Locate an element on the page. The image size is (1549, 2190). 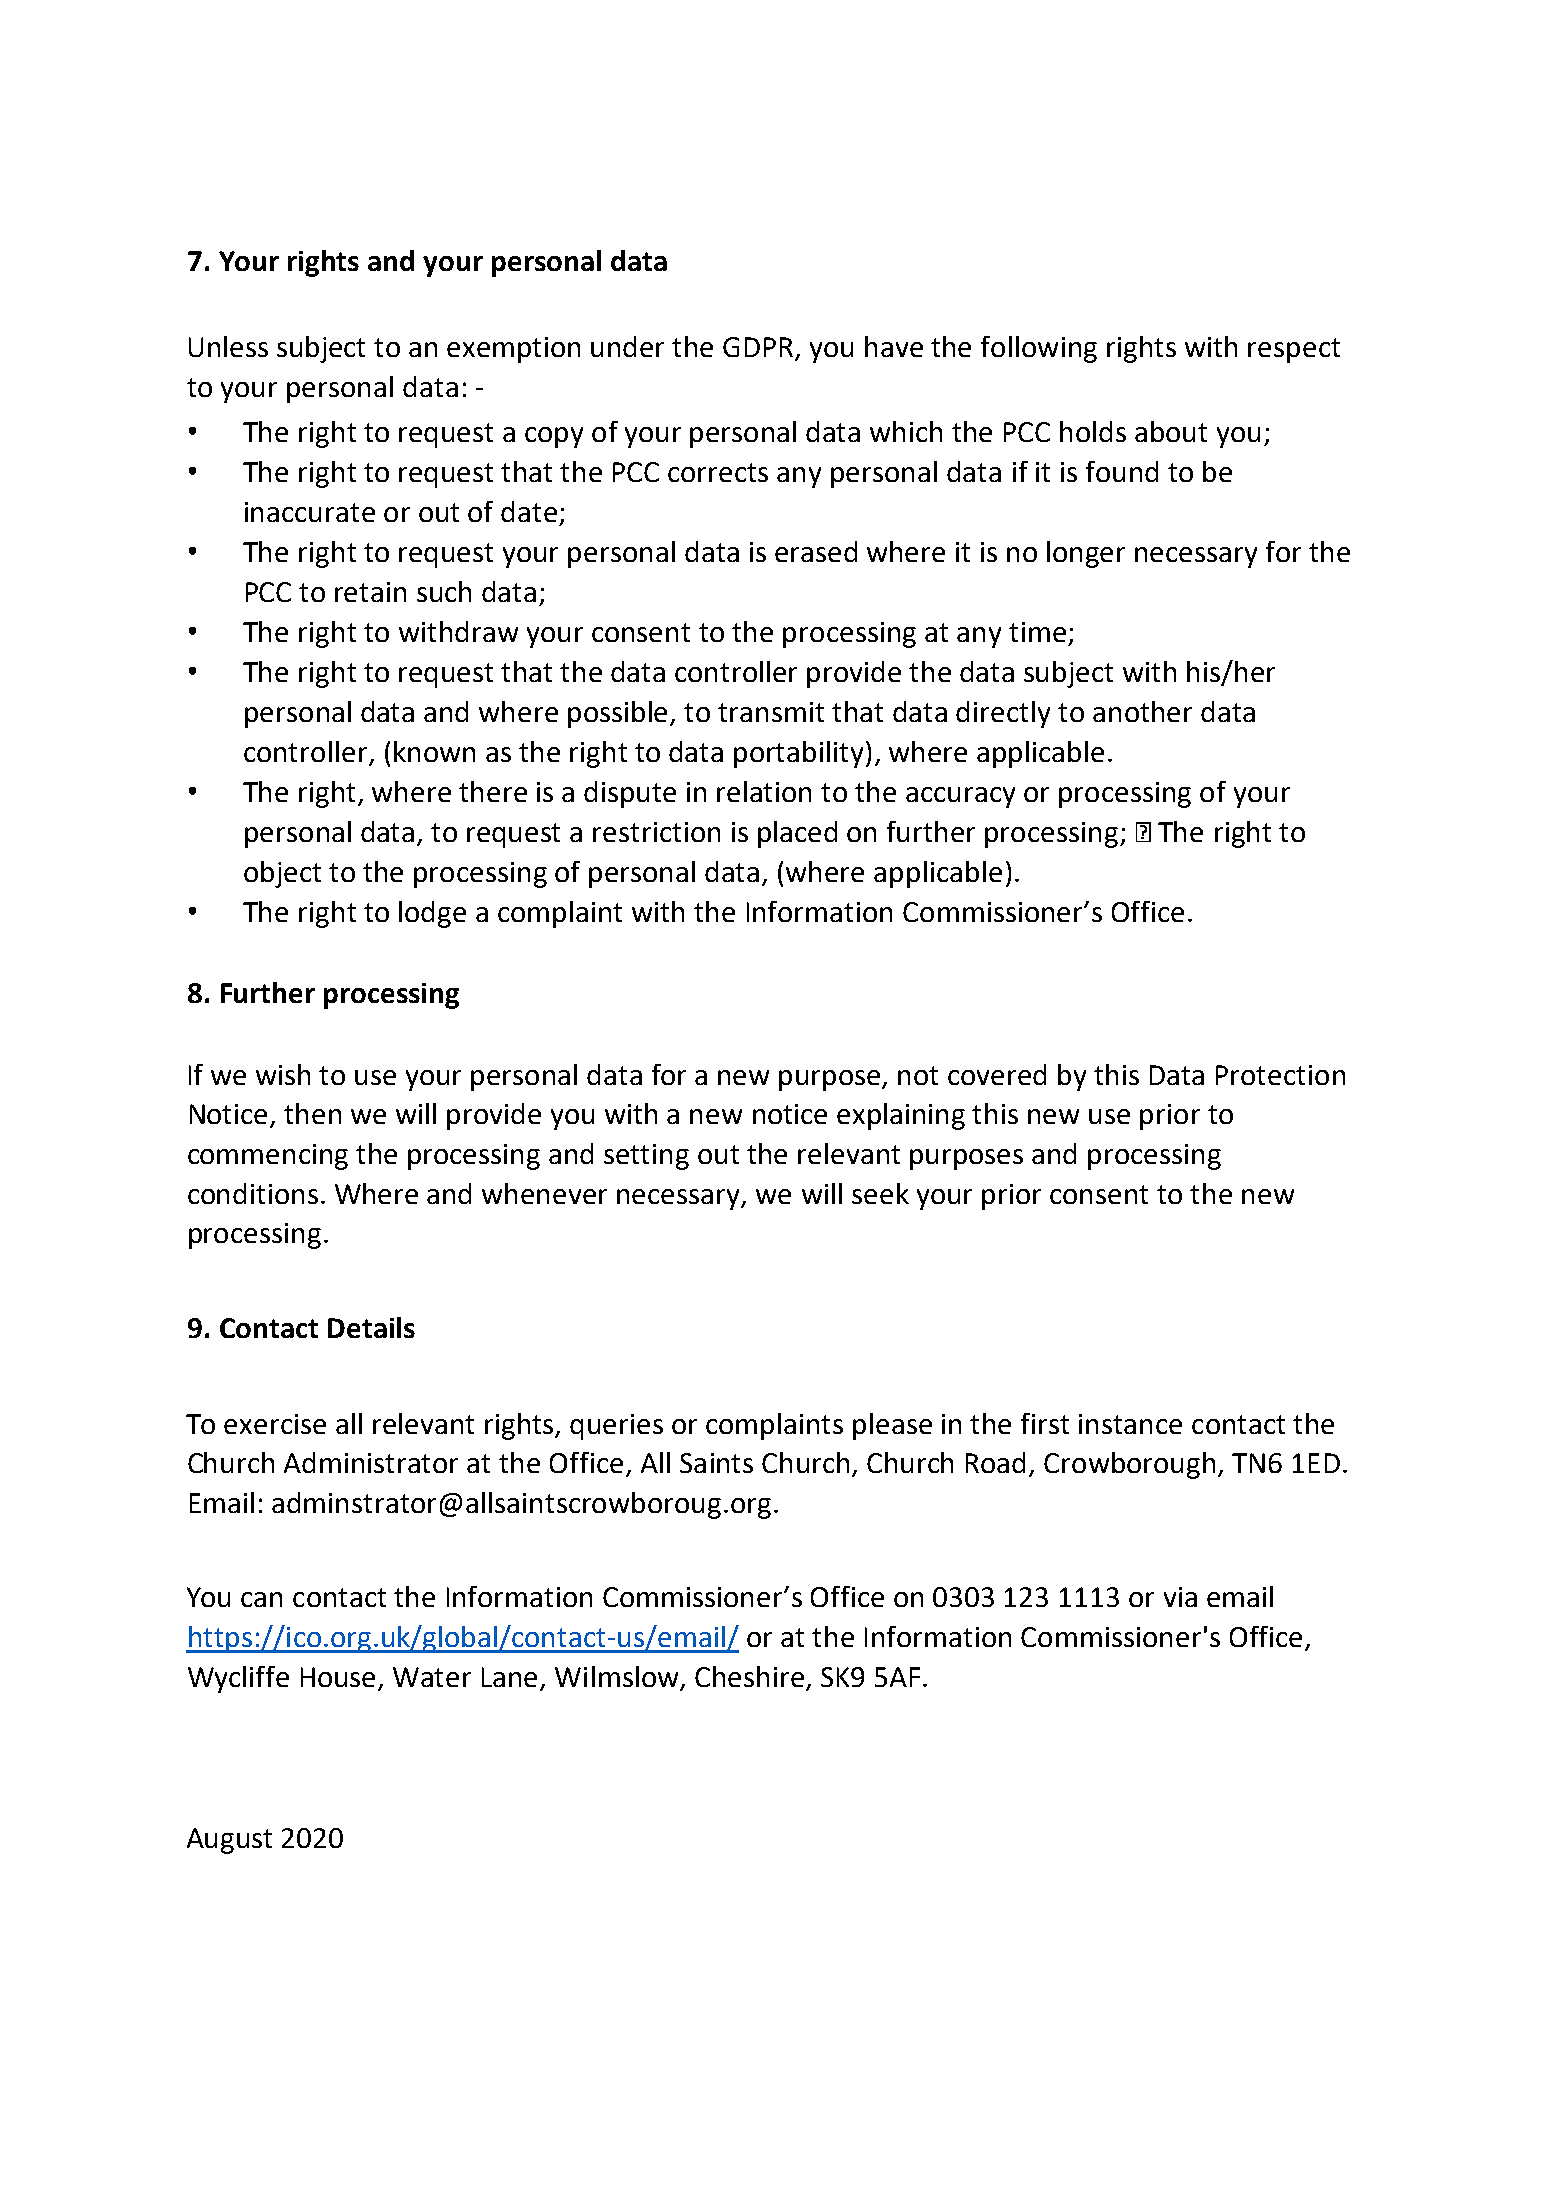
GDPR is located at coordinates (759, 348).
